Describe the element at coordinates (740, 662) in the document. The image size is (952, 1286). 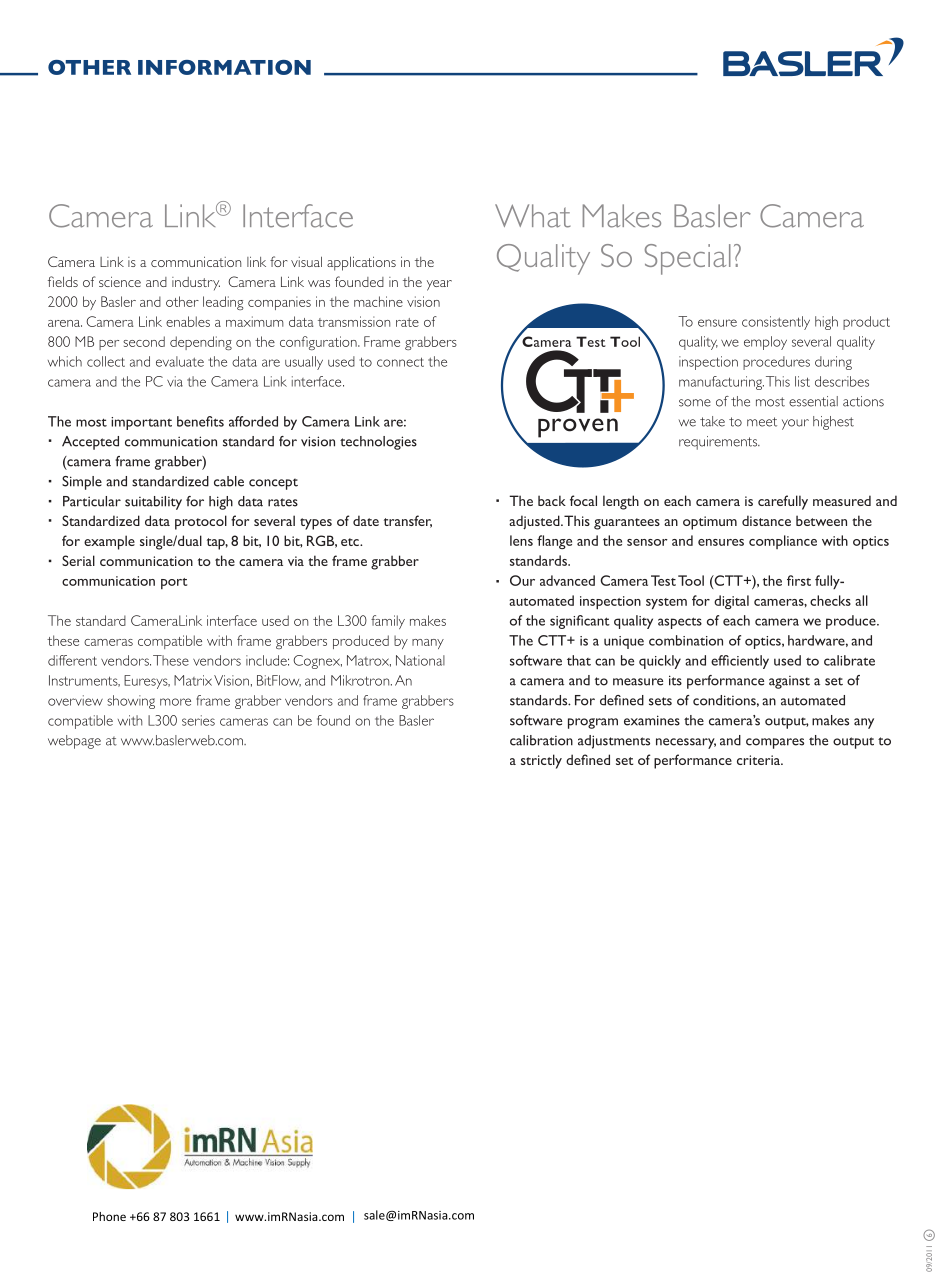
I see `efficiently` at that location.
